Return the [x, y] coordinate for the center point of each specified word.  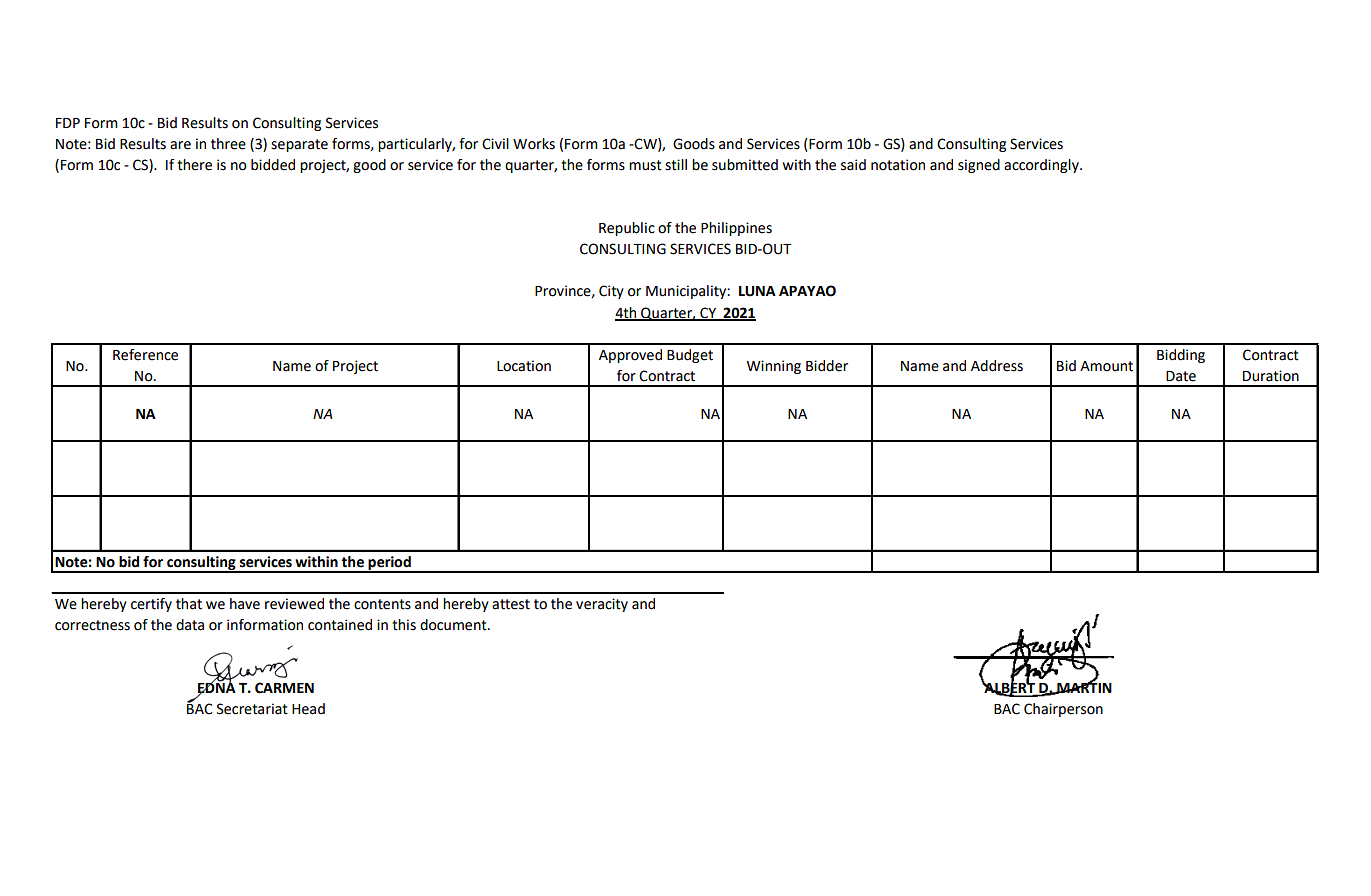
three [228, 144]
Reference [145, 355]
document [454, 625]
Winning [773, 367]
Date [1181, 376]
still [676, 165]
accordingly [1042, 166]
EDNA [217, 688]
